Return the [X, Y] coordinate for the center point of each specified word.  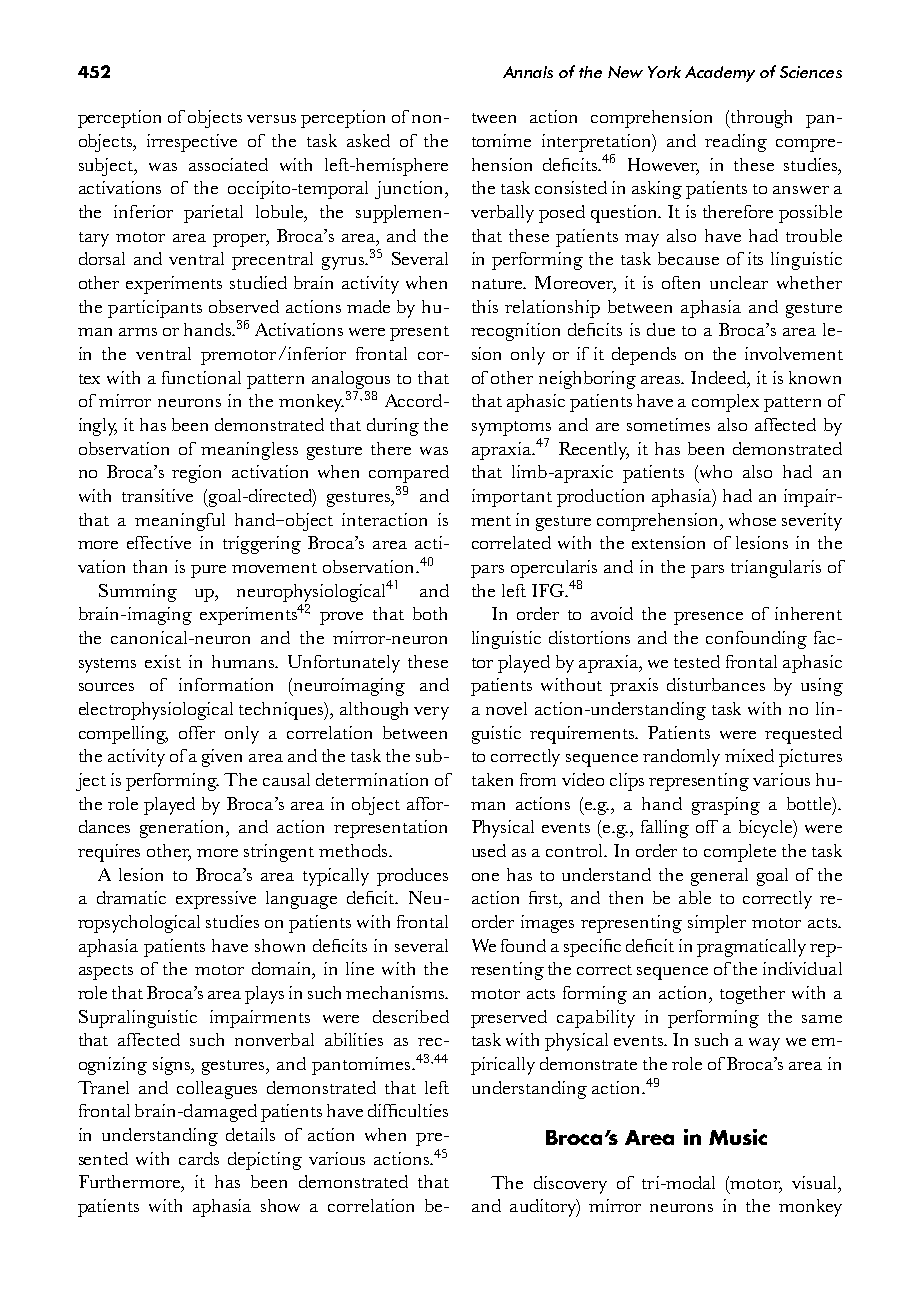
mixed [749, 755]
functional [201, 377]
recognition [515, 332]
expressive [216, 900]
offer [197, 732]
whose [752, 519]
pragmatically [751, 948]
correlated [511, 542]
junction [410, 190]
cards [199, 1158]
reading [736, 143]
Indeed [720, 377]
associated [228, 164]
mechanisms [396, 992]
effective [159, 542]
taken [492, 779]
